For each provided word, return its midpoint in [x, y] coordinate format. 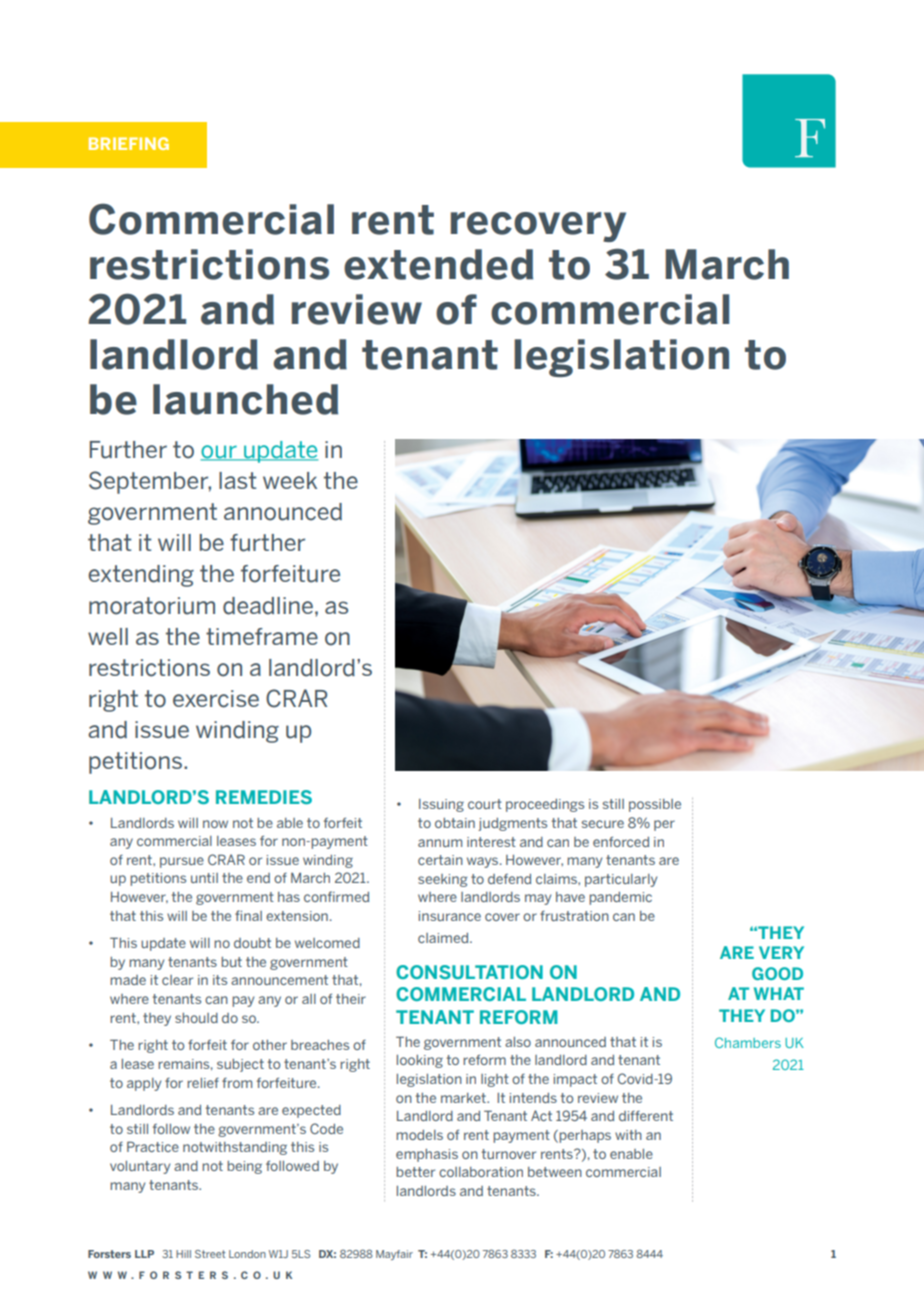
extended [438, 264]
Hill [183, 1254]
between [555, 1172]
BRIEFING [129, 143]
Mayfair [394, 1255]
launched [245, 399]
